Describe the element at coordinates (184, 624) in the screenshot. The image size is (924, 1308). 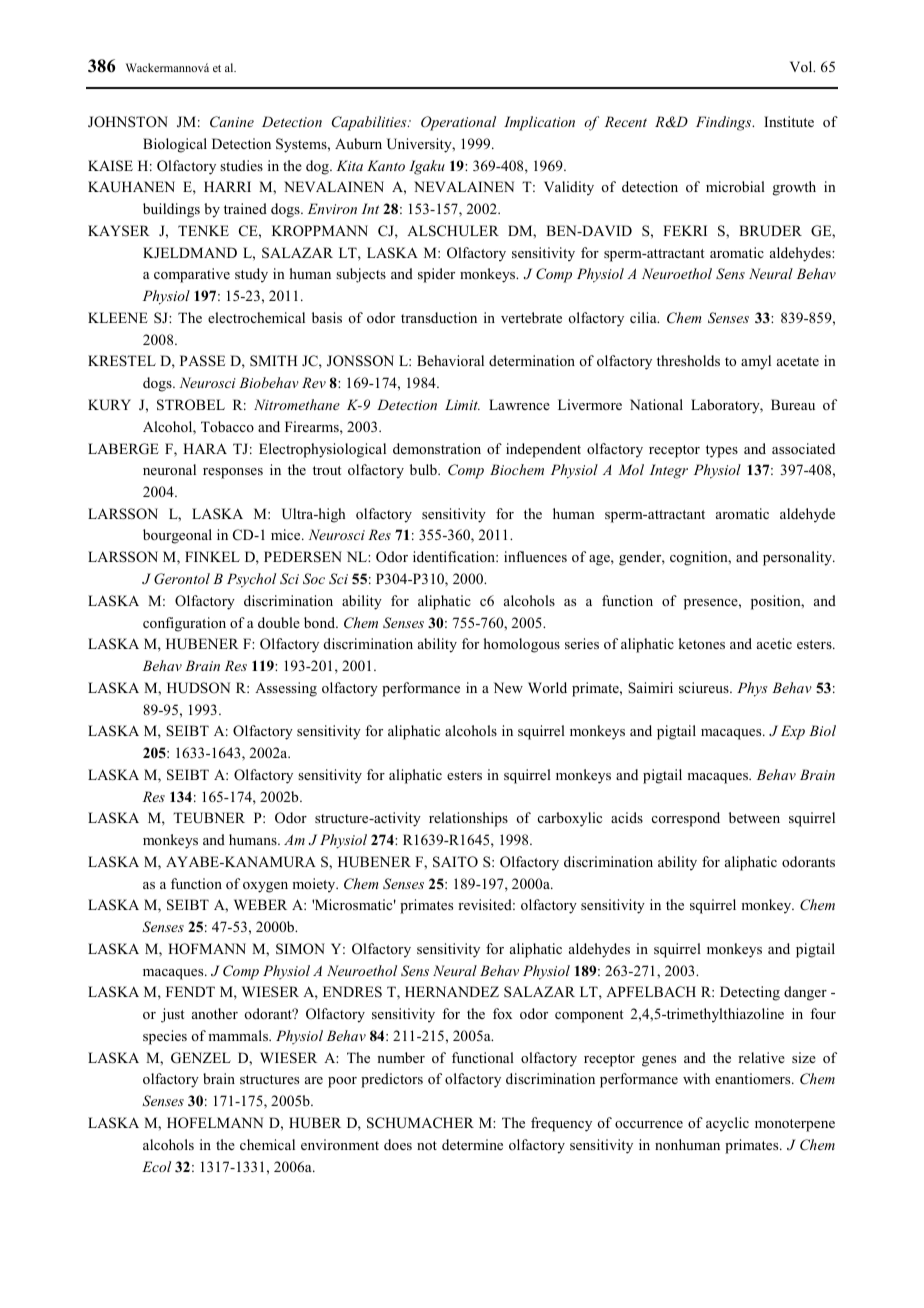
I see `configuration` at that location.
